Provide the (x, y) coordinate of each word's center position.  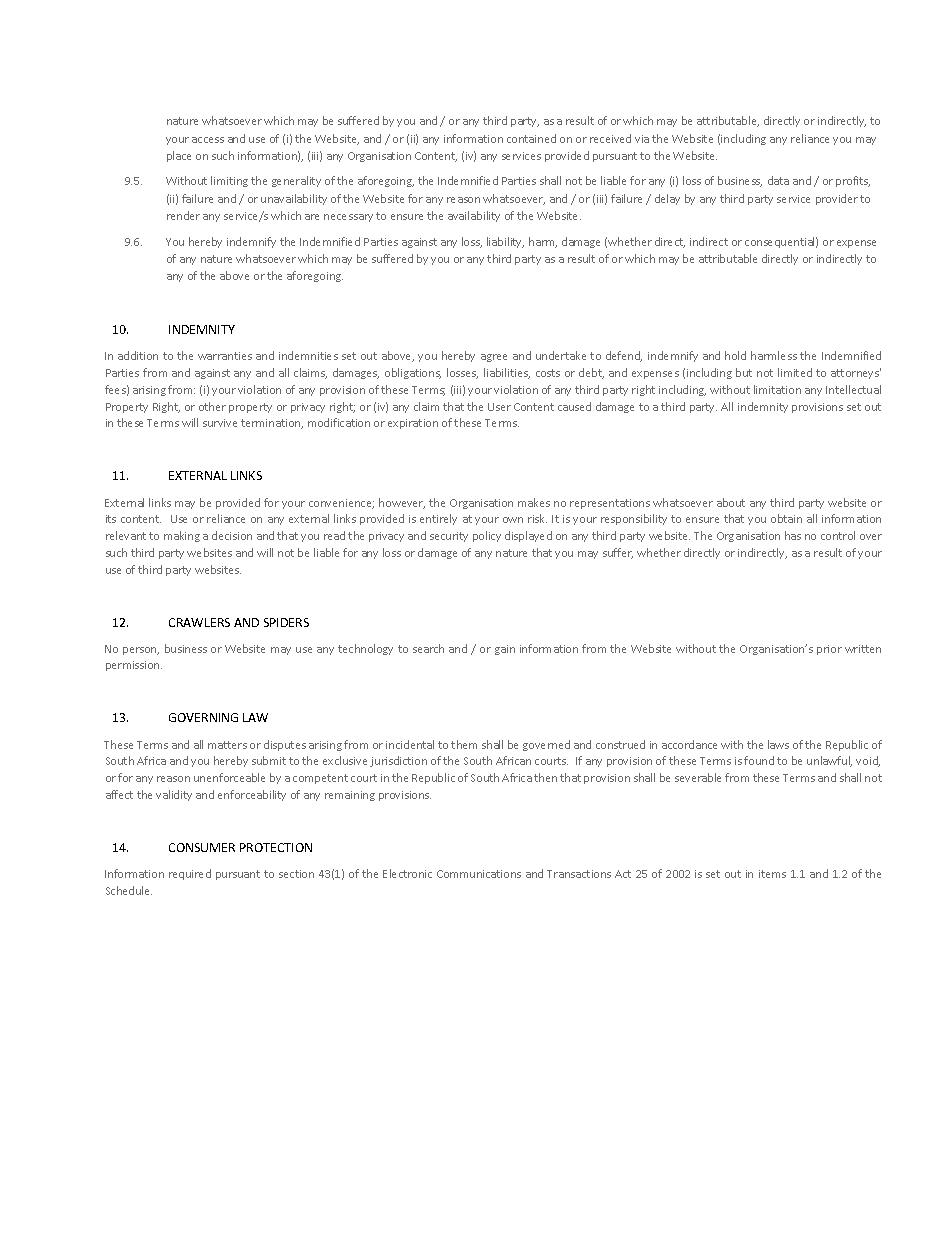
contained (531, 138)
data (778, 180)
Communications (479, 874)
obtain (786, 518)
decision (232, 535)
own (513, 520)
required (190, 874)
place (179, 156)
